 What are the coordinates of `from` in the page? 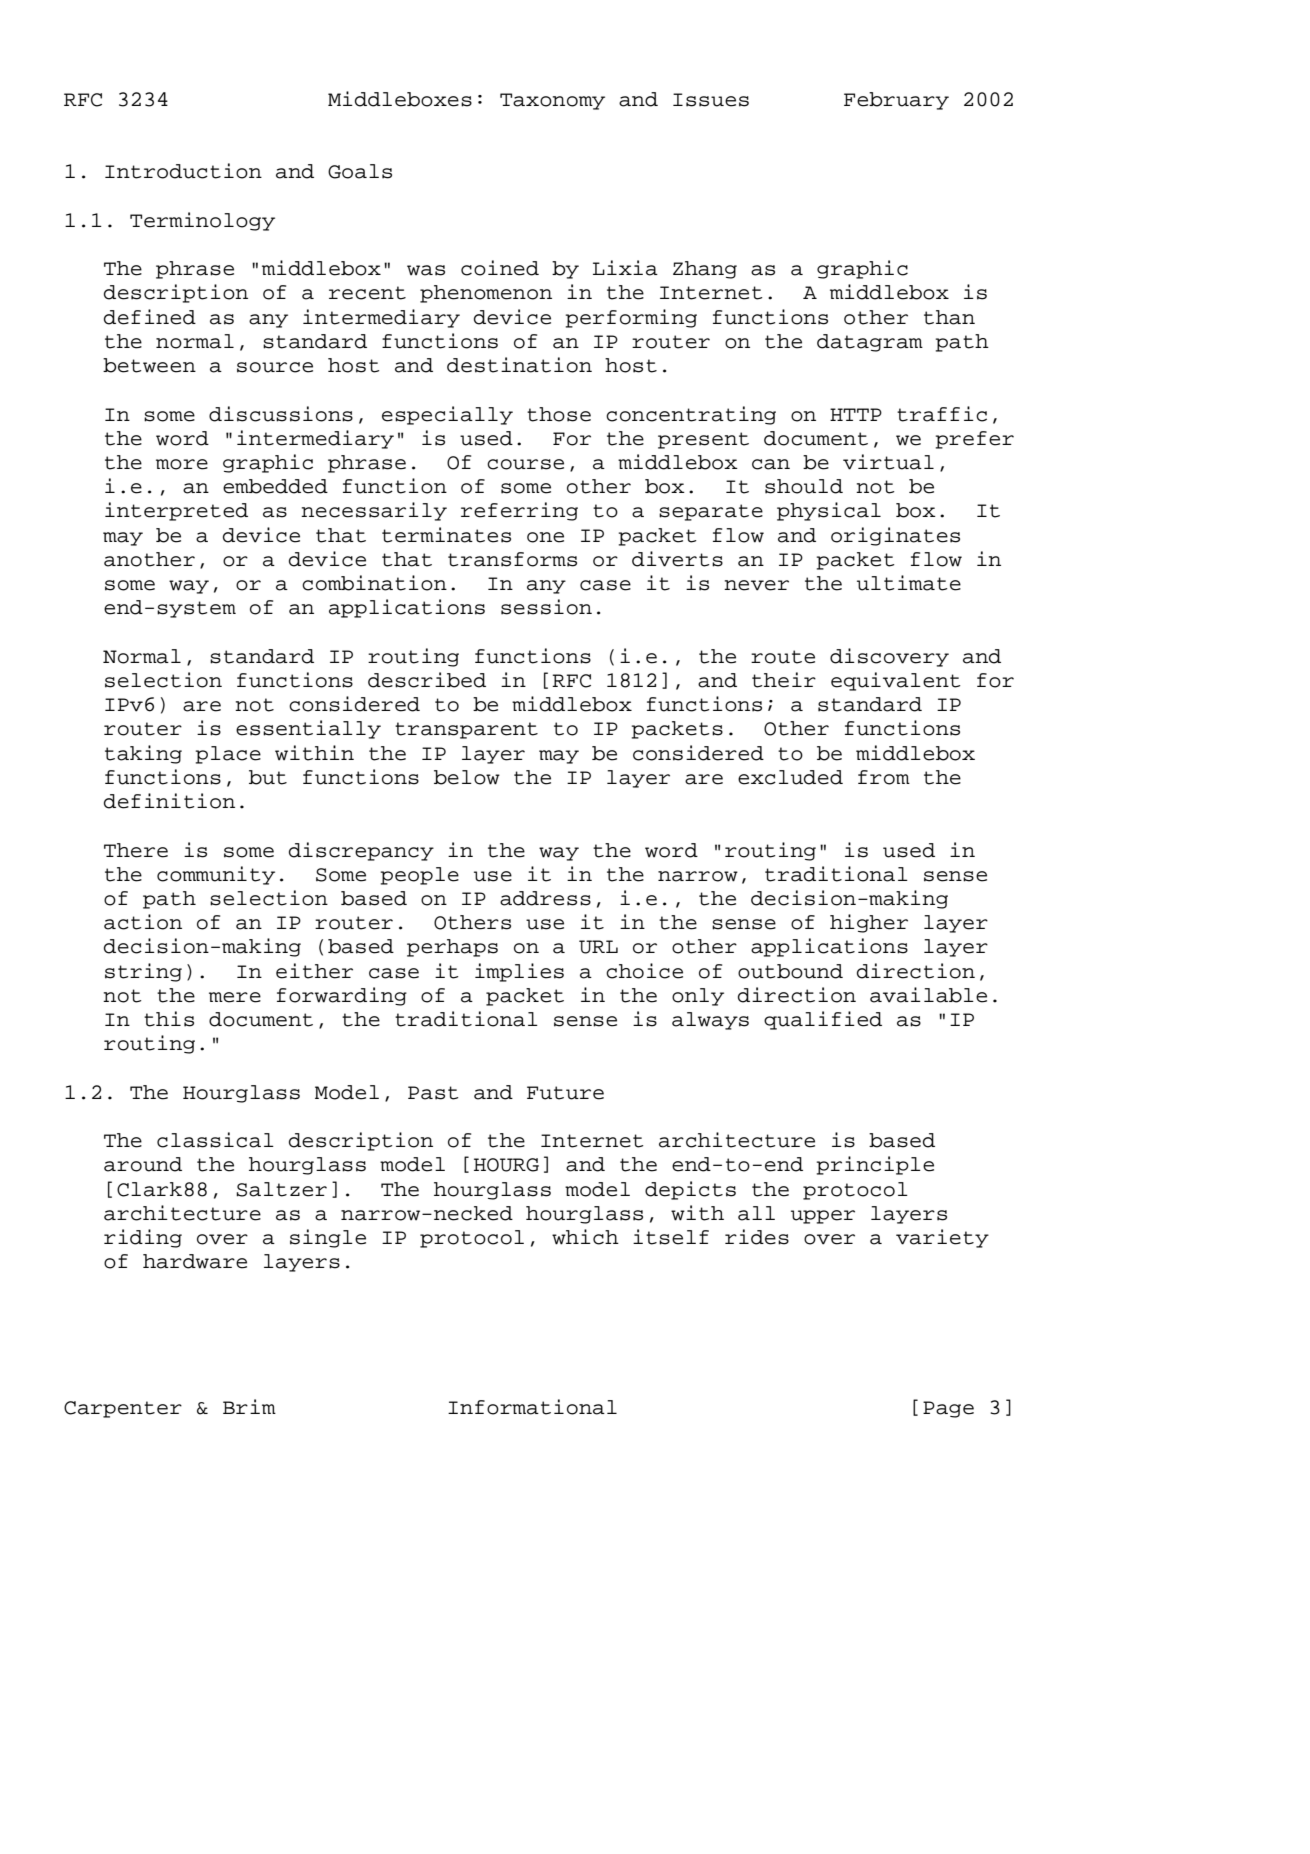 It's located at (884, 777).
